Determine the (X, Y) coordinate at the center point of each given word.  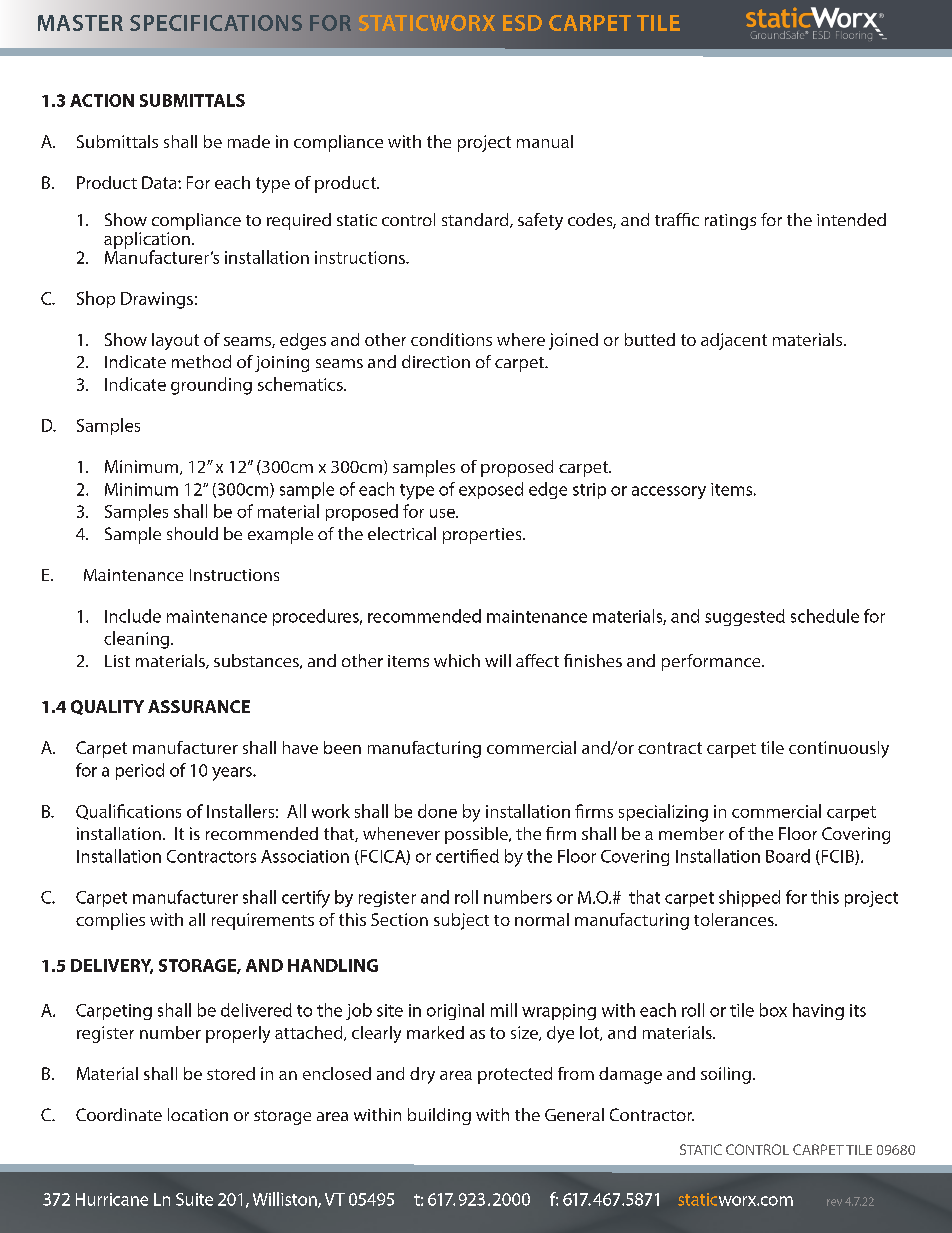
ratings (730, 222)
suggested (745, 617)
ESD (522, 23)
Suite (194, 1199)
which (457, 660)
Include (133, 616)
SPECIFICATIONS (216, 23)
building (439, 1116)
